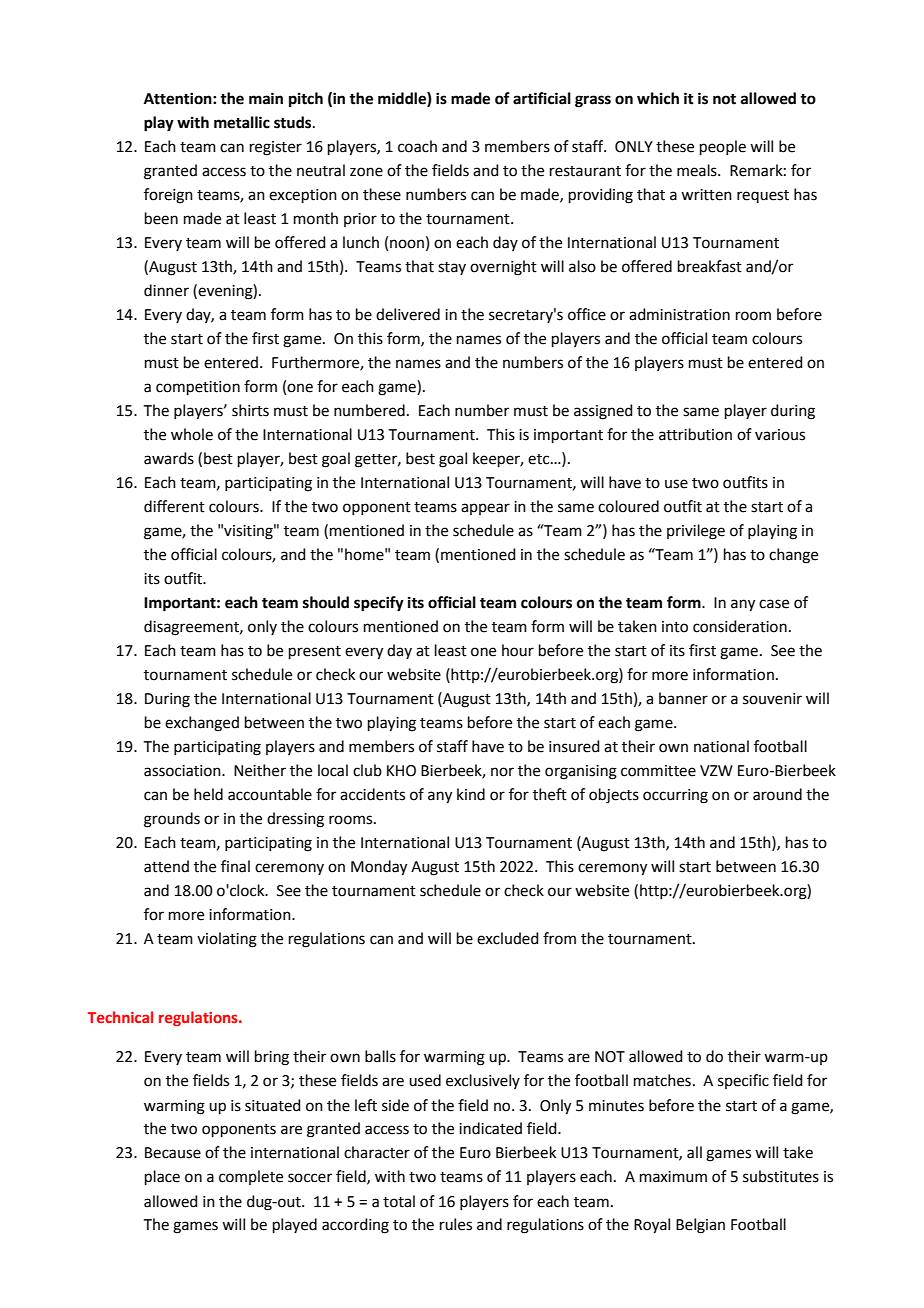 Image resolution: width=924 pixels, height=1308 pixels. I want to click on violating, so click(227, 940).
